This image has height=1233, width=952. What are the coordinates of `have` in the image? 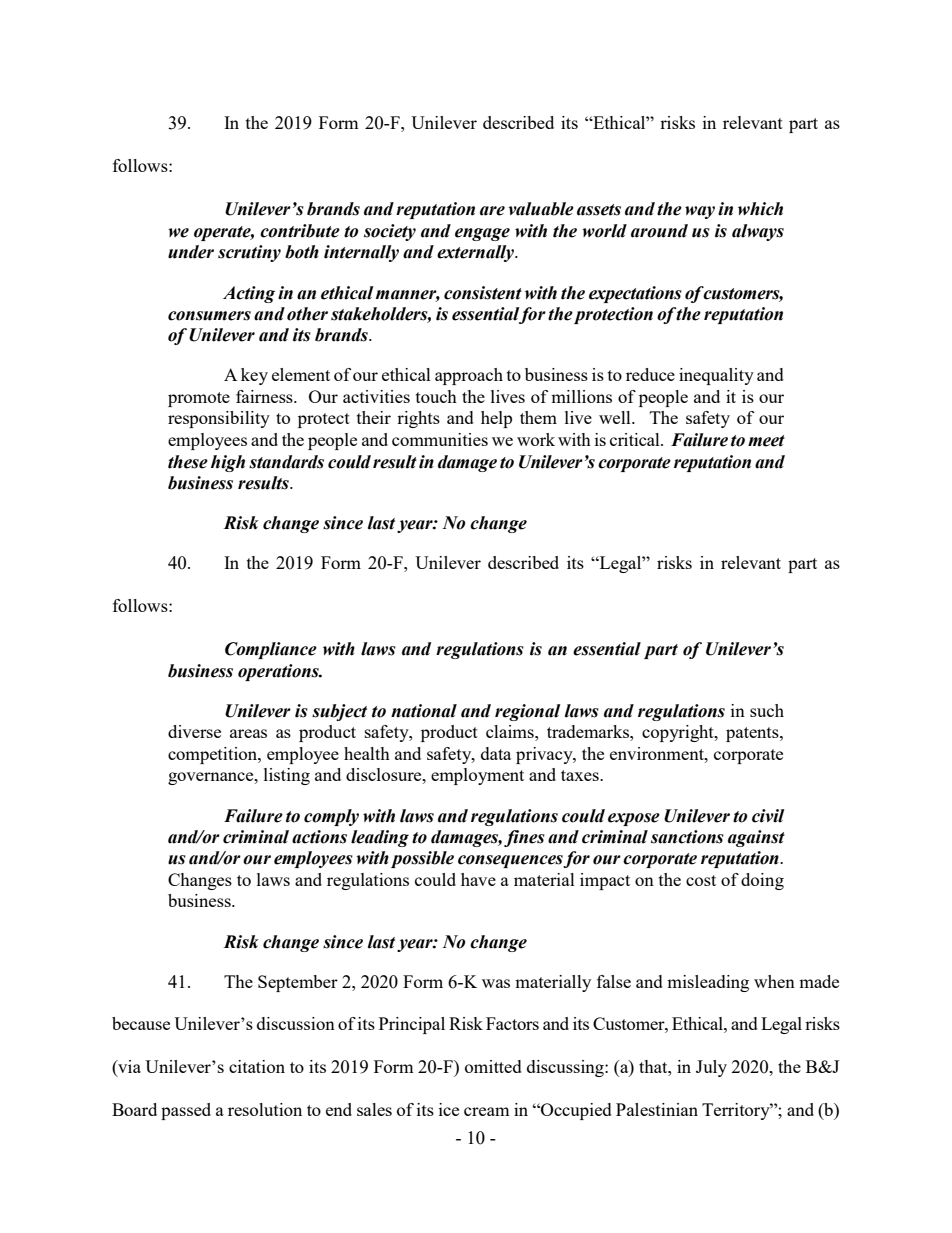 It's located at (478, 879).
